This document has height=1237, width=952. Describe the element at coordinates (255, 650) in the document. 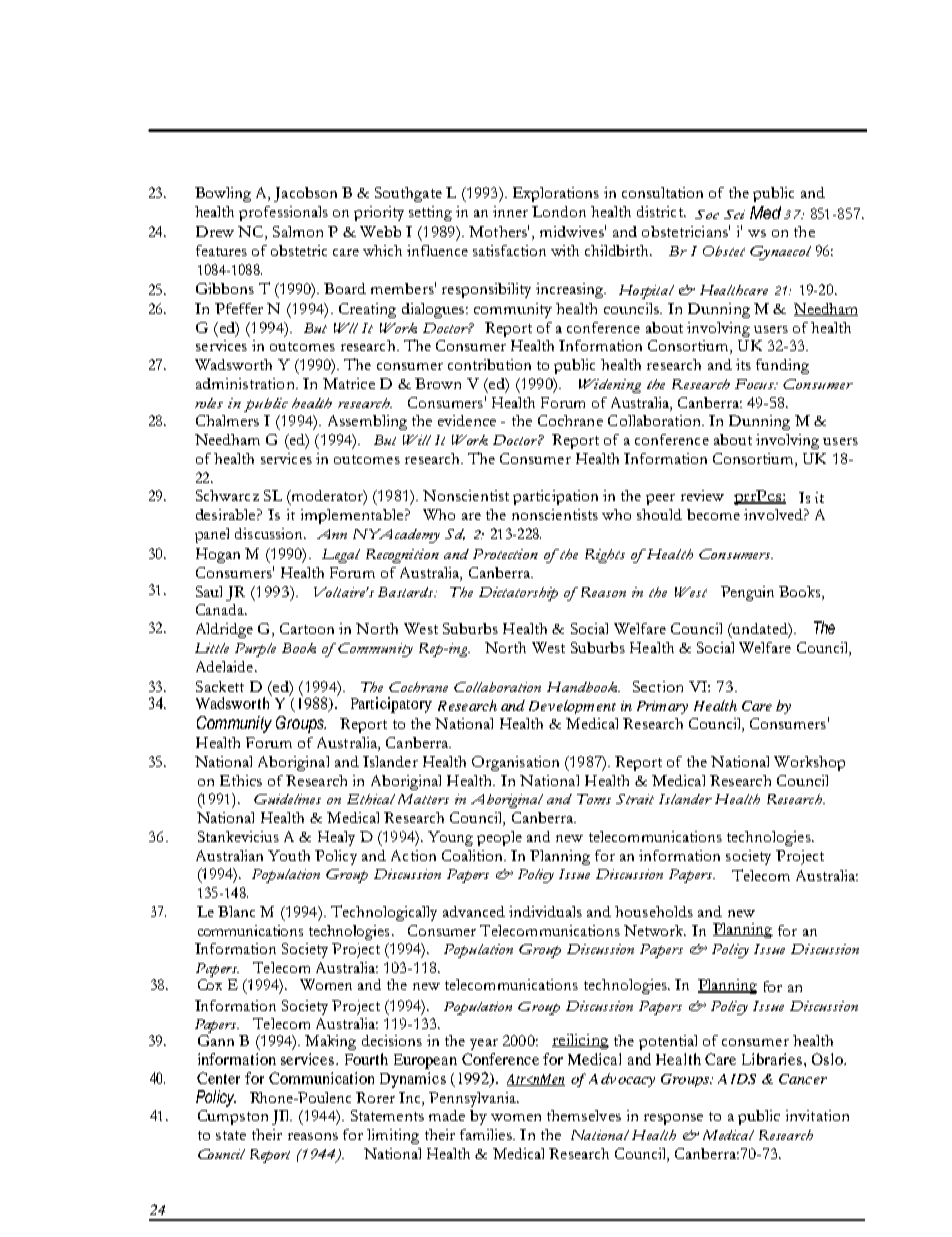

I see `Purple` at that location.
